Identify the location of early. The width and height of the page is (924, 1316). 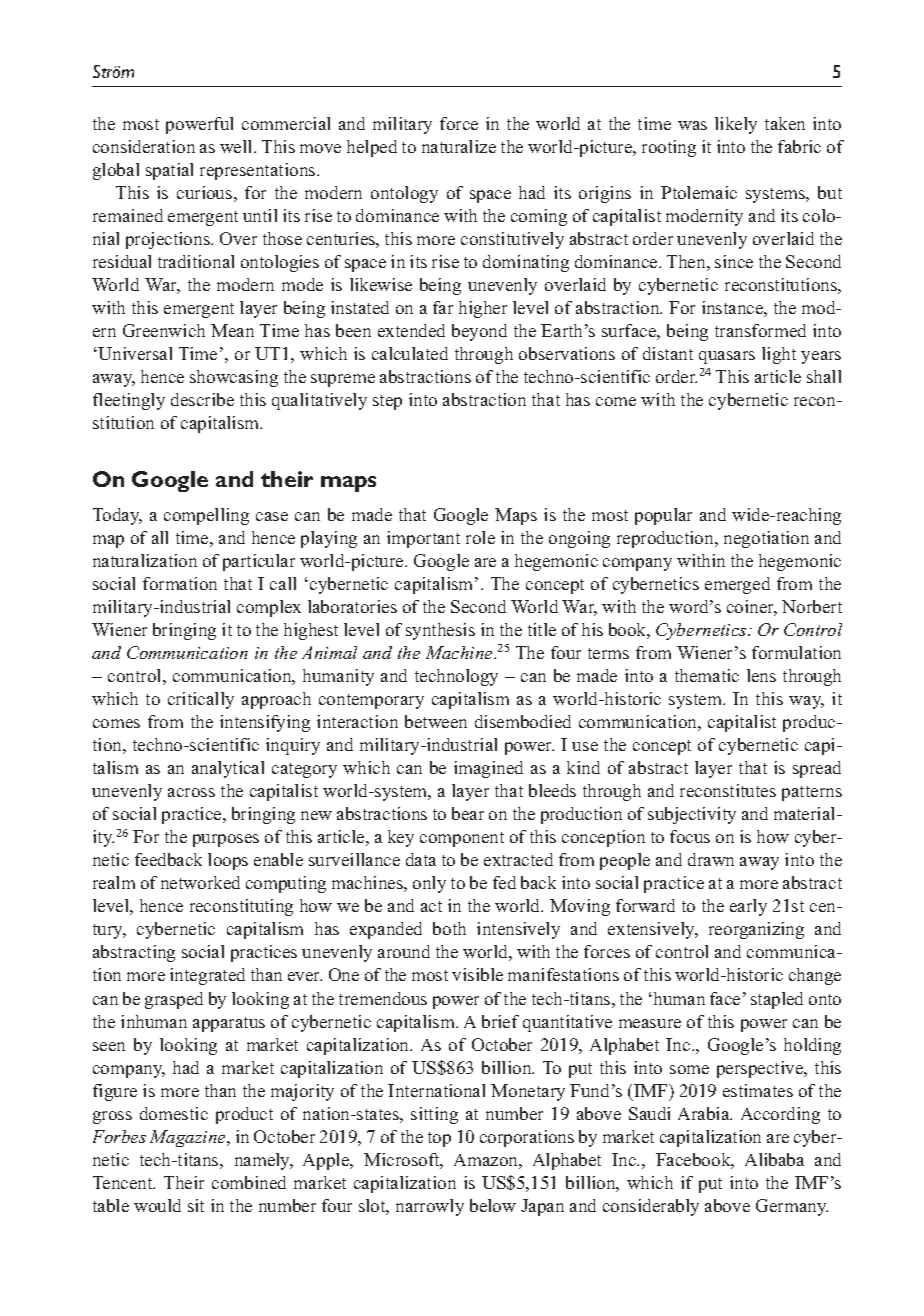
(748, 907).
